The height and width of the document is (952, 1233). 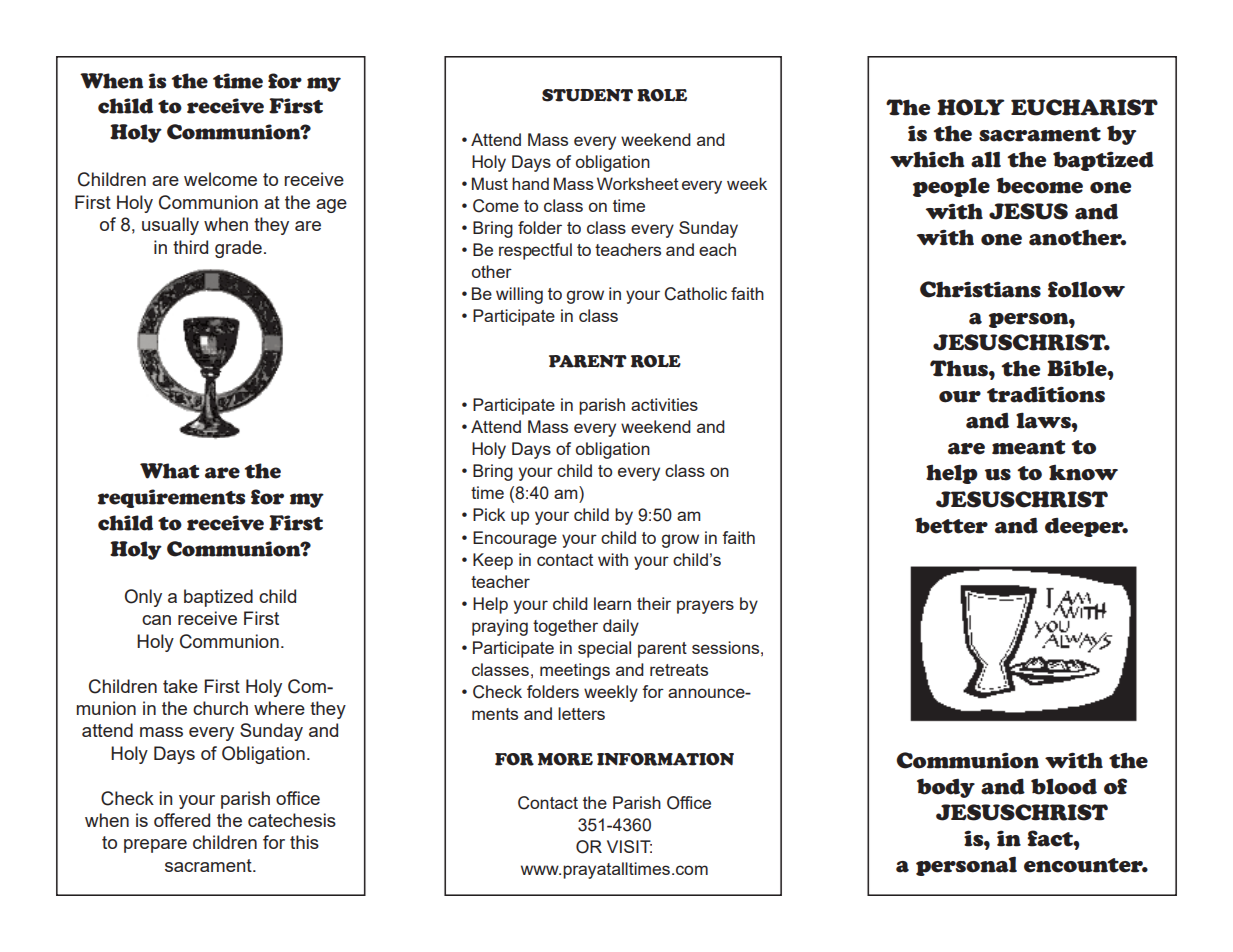 What do you see at coordinates (587, 95) in the document?
I see `STUDENT` at bounding box center [587, 95].
